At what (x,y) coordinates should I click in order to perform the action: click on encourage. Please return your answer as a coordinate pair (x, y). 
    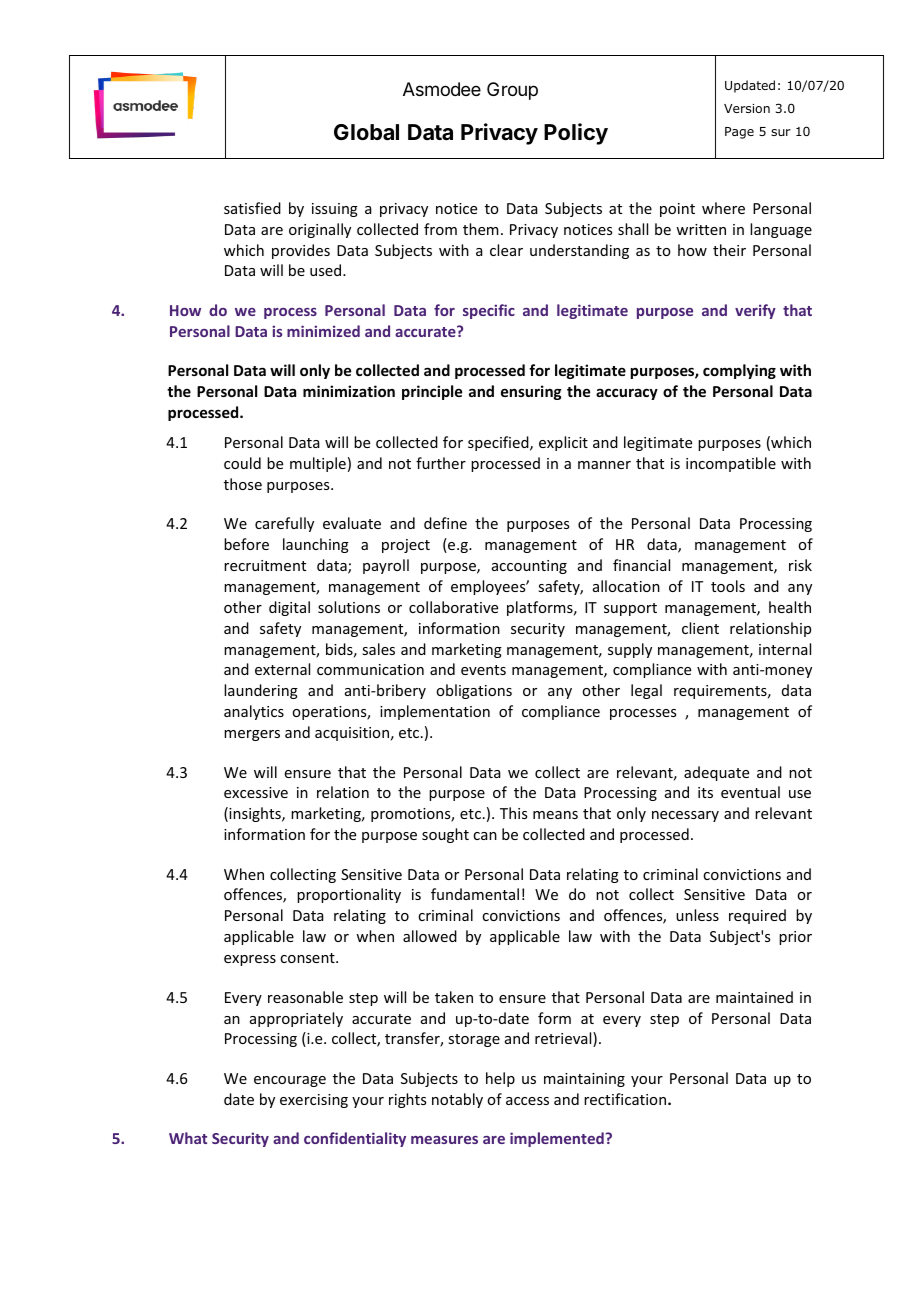
    Looking at the image, I should click on (290, 1081).
